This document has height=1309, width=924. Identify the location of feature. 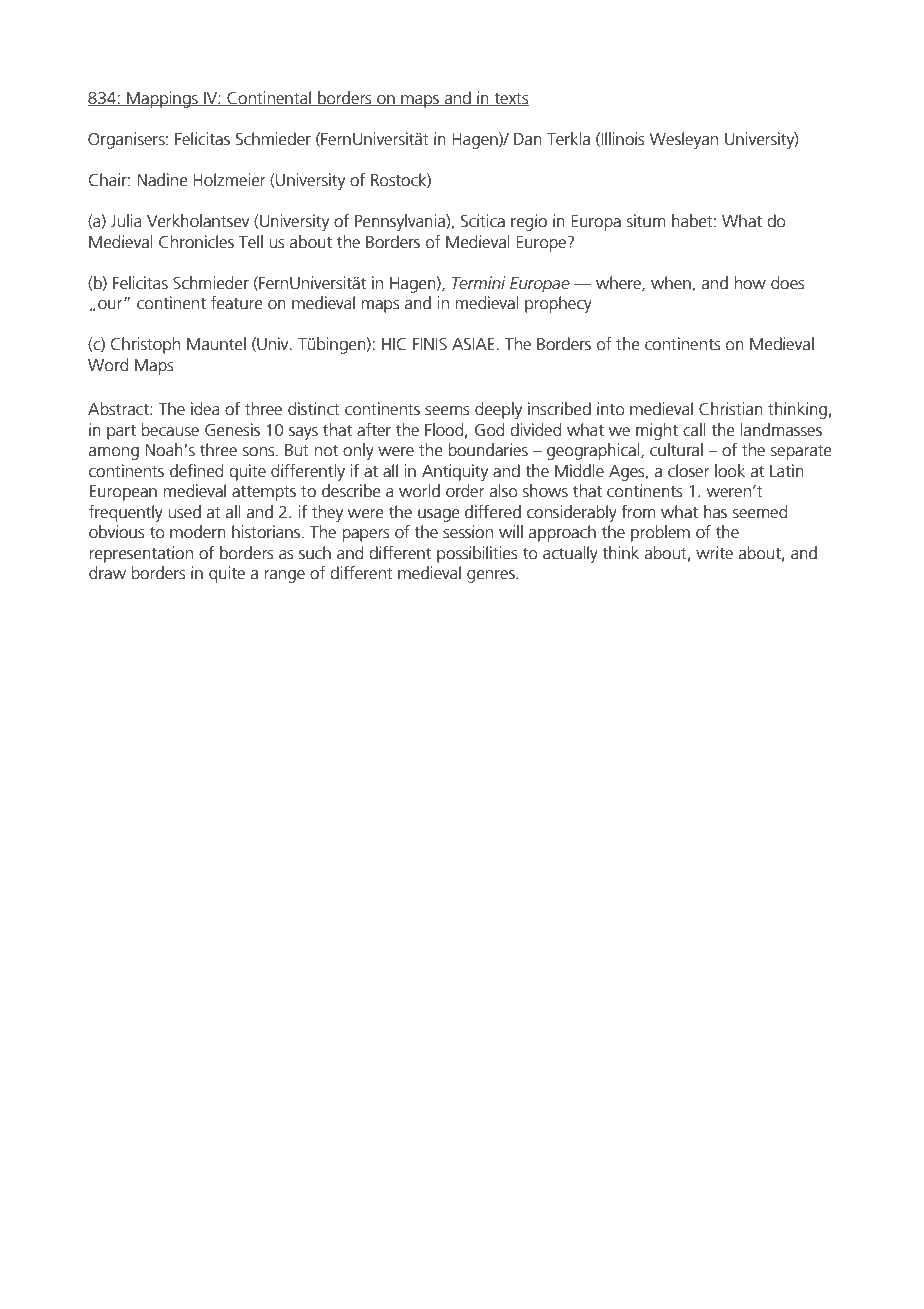
(237, 303).
